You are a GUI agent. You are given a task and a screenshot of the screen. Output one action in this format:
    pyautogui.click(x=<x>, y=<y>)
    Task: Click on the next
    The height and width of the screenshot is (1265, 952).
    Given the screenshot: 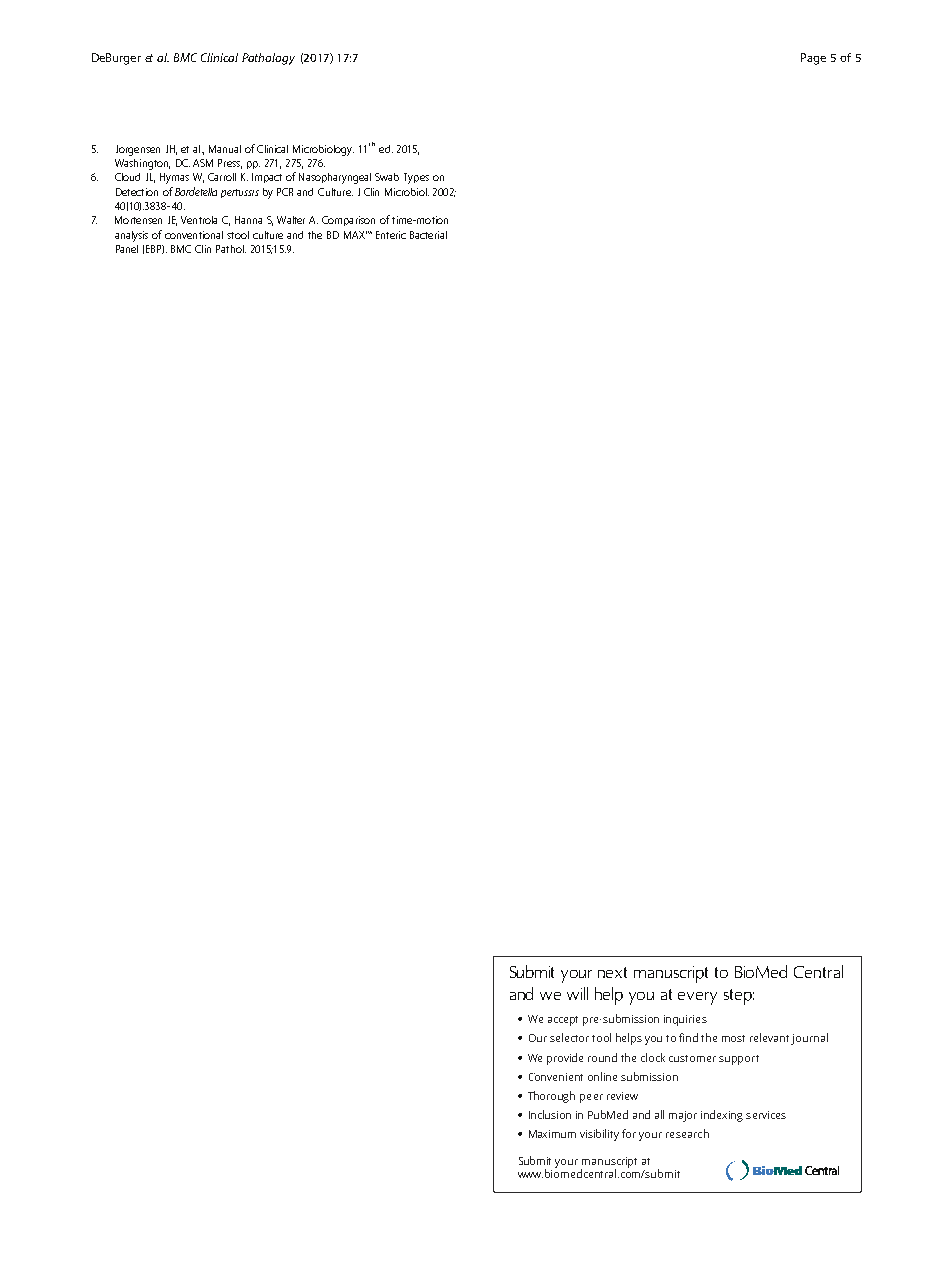 What is the action you would take?
    pyautogui.click(x=612, y=972)
